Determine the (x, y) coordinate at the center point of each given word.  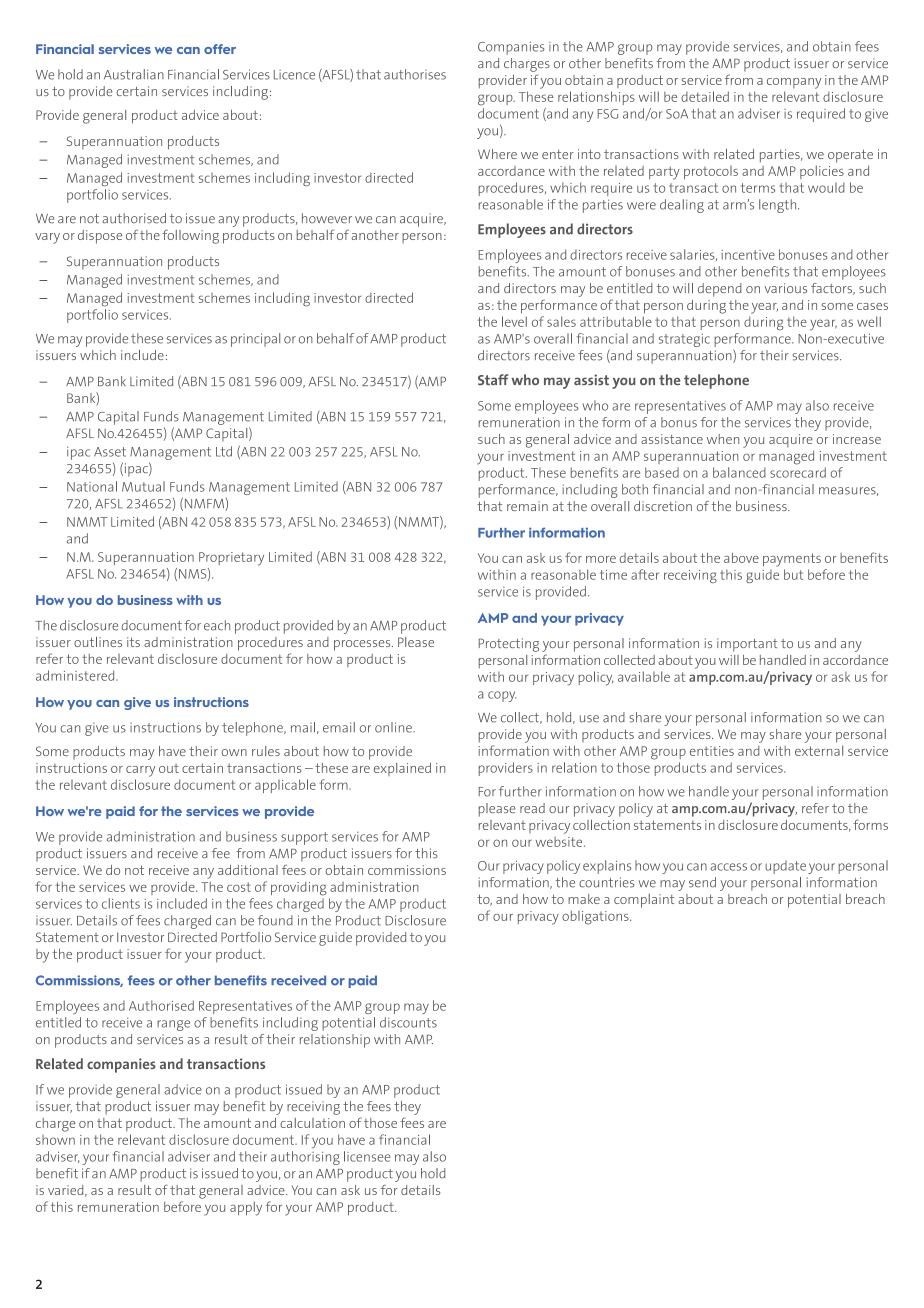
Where (497, 154)
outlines (98, 642)
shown (55, 1140)
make (584, 899)
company (794, 83)
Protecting (509, 645)
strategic (684, 340)
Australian (134, 74)
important (747, 645)
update (785, 867)
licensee (367, 1156)
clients (121, 903)
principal (255, 340)
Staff (493, 380)
